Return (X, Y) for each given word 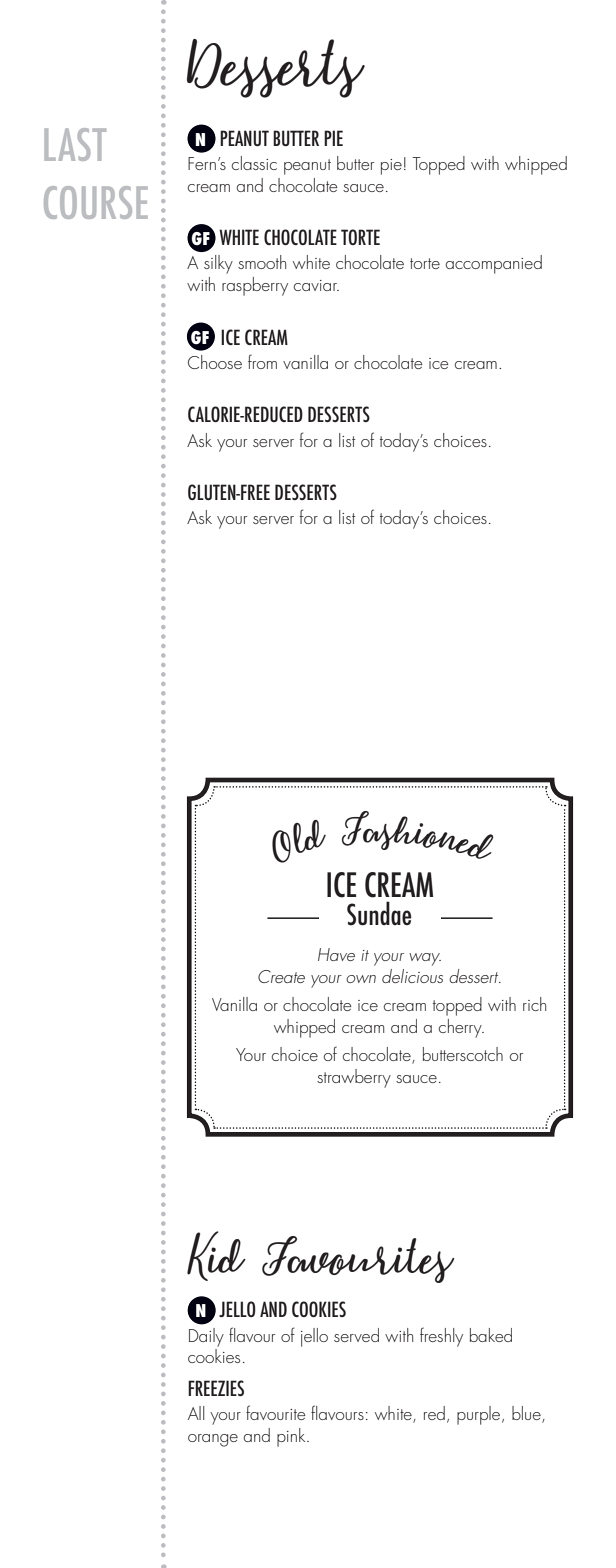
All (196, 1413)
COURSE (96, 202)
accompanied (494, 264)
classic (254, 163)
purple (480, 1415)
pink (292, 1437)
